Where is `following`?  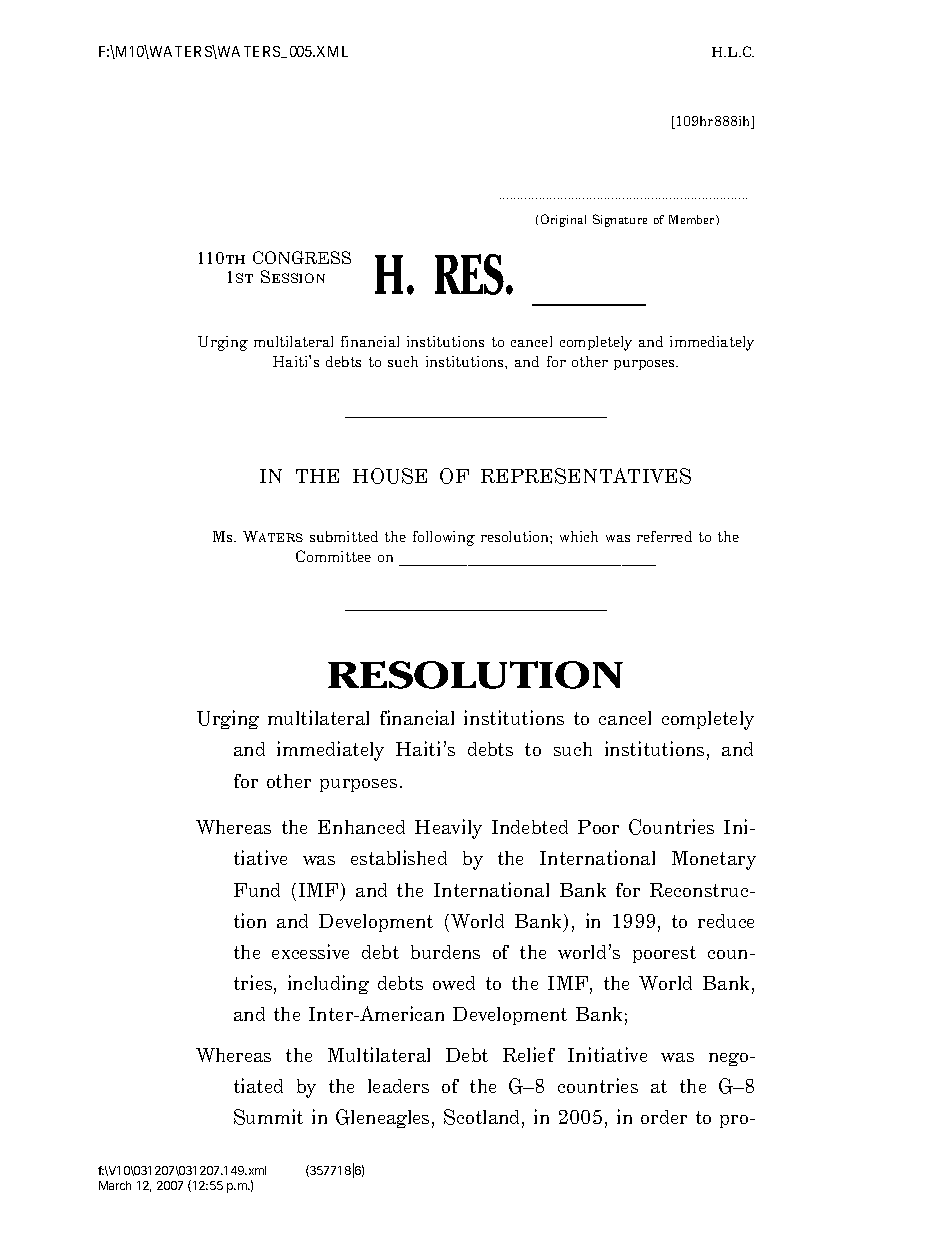
following is located at coordinates (444, 538).
